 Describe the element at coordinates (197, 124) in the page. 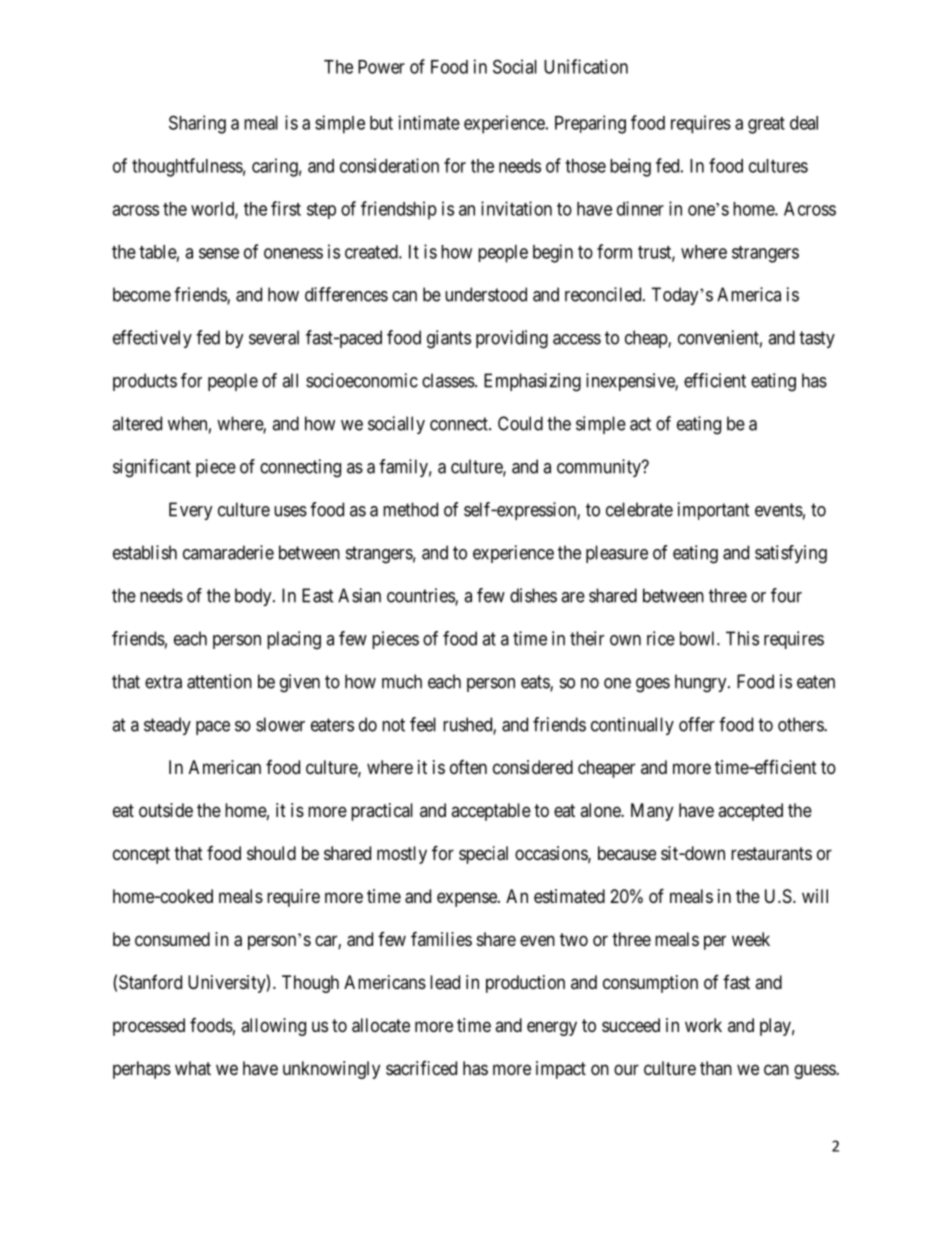

I see `Sharing` at that location.
